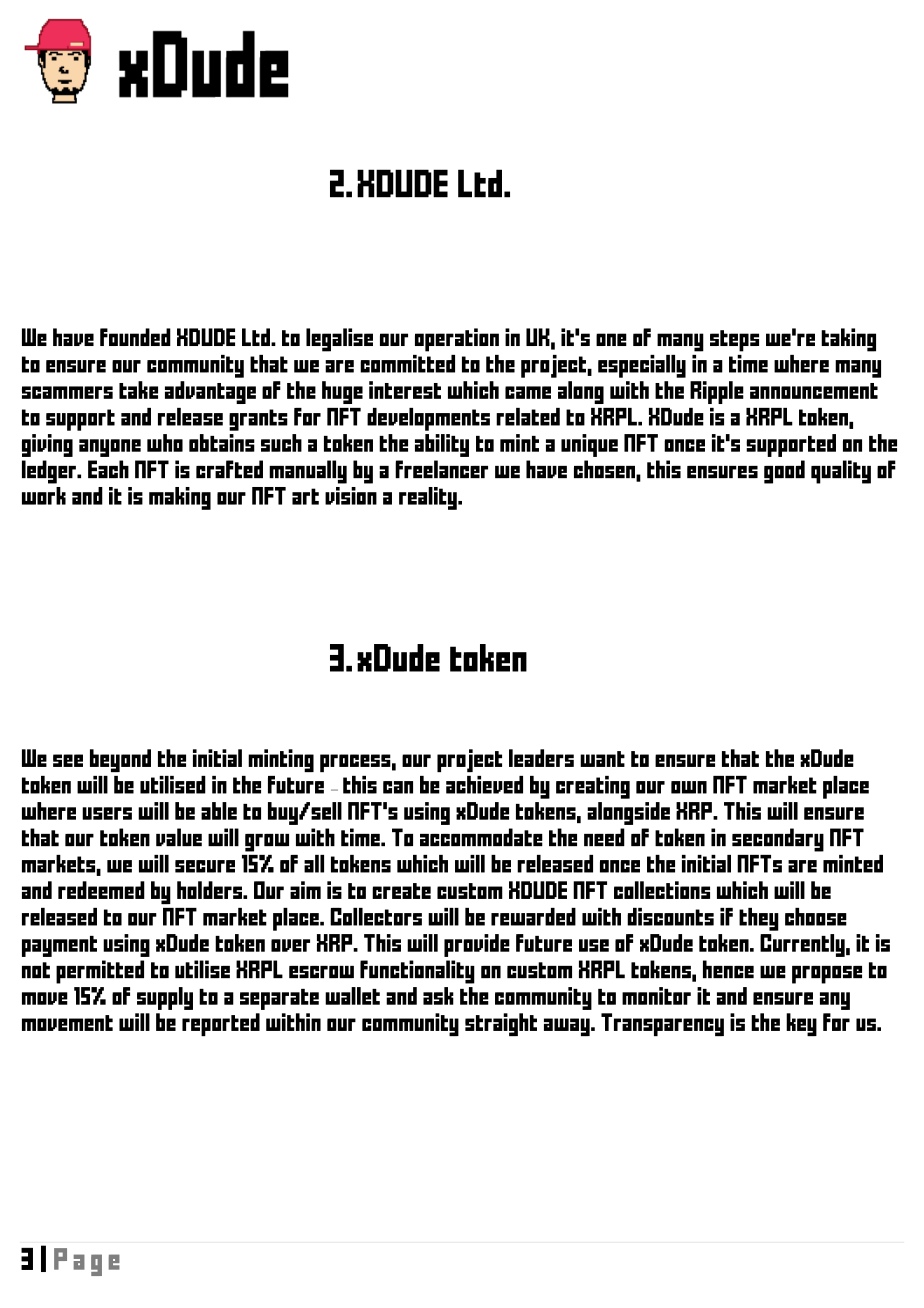 The width and height of the screenshot is (924, 1308). What do you see at coordinates (734, 341) in the screenshot?
I see `steps` at bounding box center [734, 341].
